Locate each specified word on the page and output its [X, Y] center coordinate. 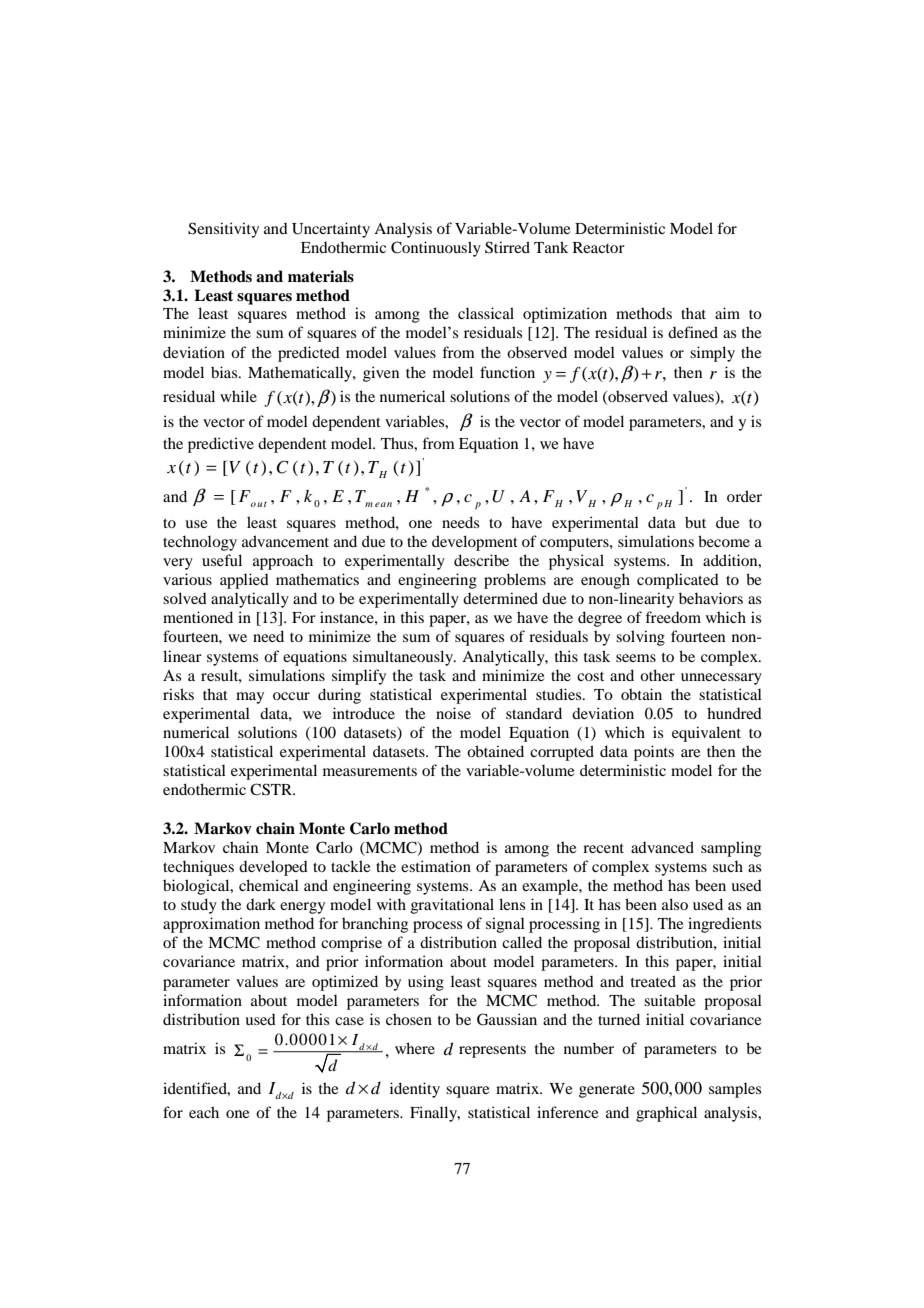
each [204, 1112]
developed [273, 868]
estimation [436, 866]
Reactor [599, 247]
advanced [662, 847]
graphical [666, 1114]
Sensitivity [223, 230]
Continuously [436, 249]
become [724, 541]
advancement [285, 541]
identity [415, 1090]
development [475, 543]
